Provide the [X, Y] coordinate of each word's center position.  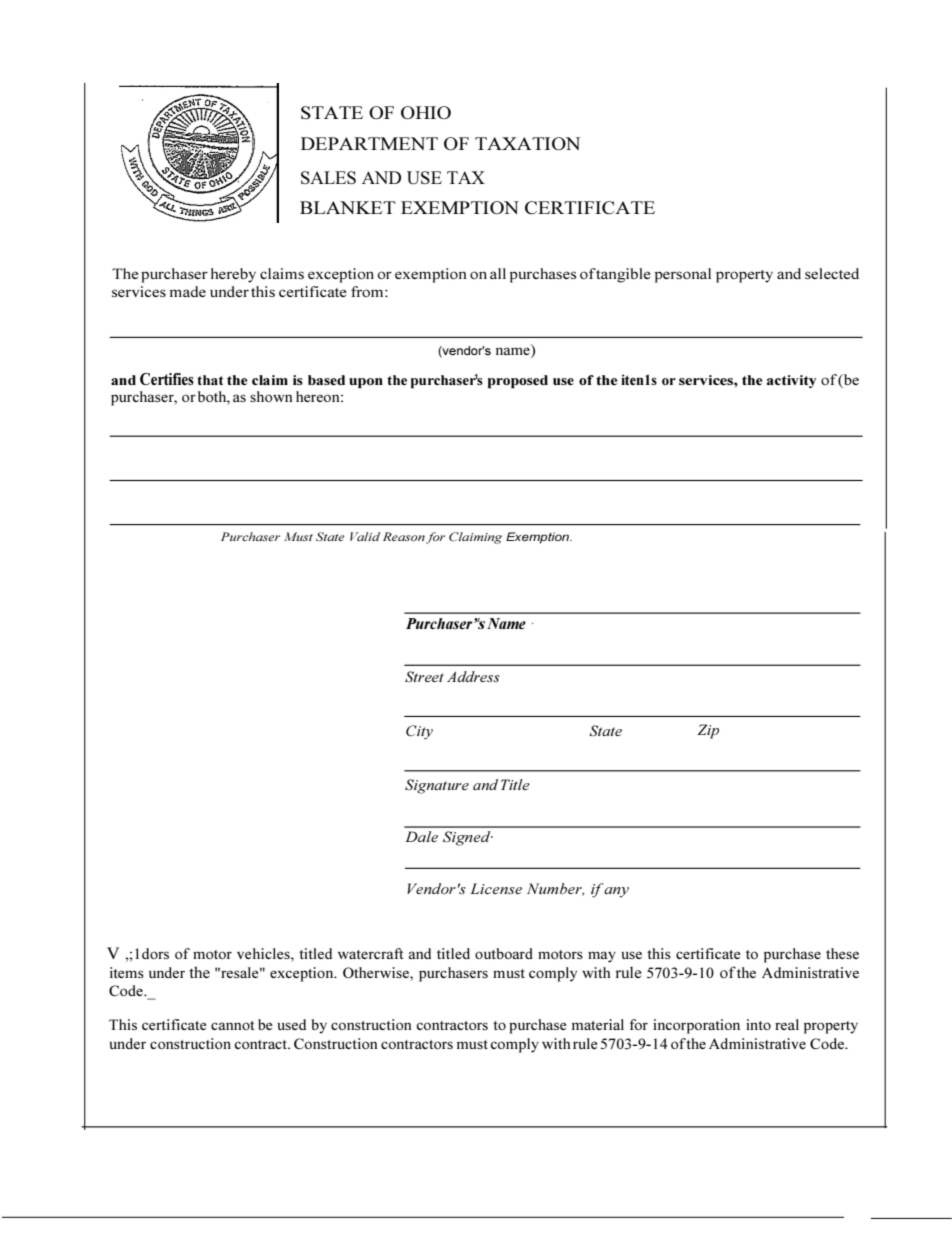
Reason [404, 536]
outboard [504, 953]
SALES [328, 177]
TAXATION [527, 143]
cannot [232, 1025]
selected [832, 273]
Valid [365, 536]
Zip [708, 731]
